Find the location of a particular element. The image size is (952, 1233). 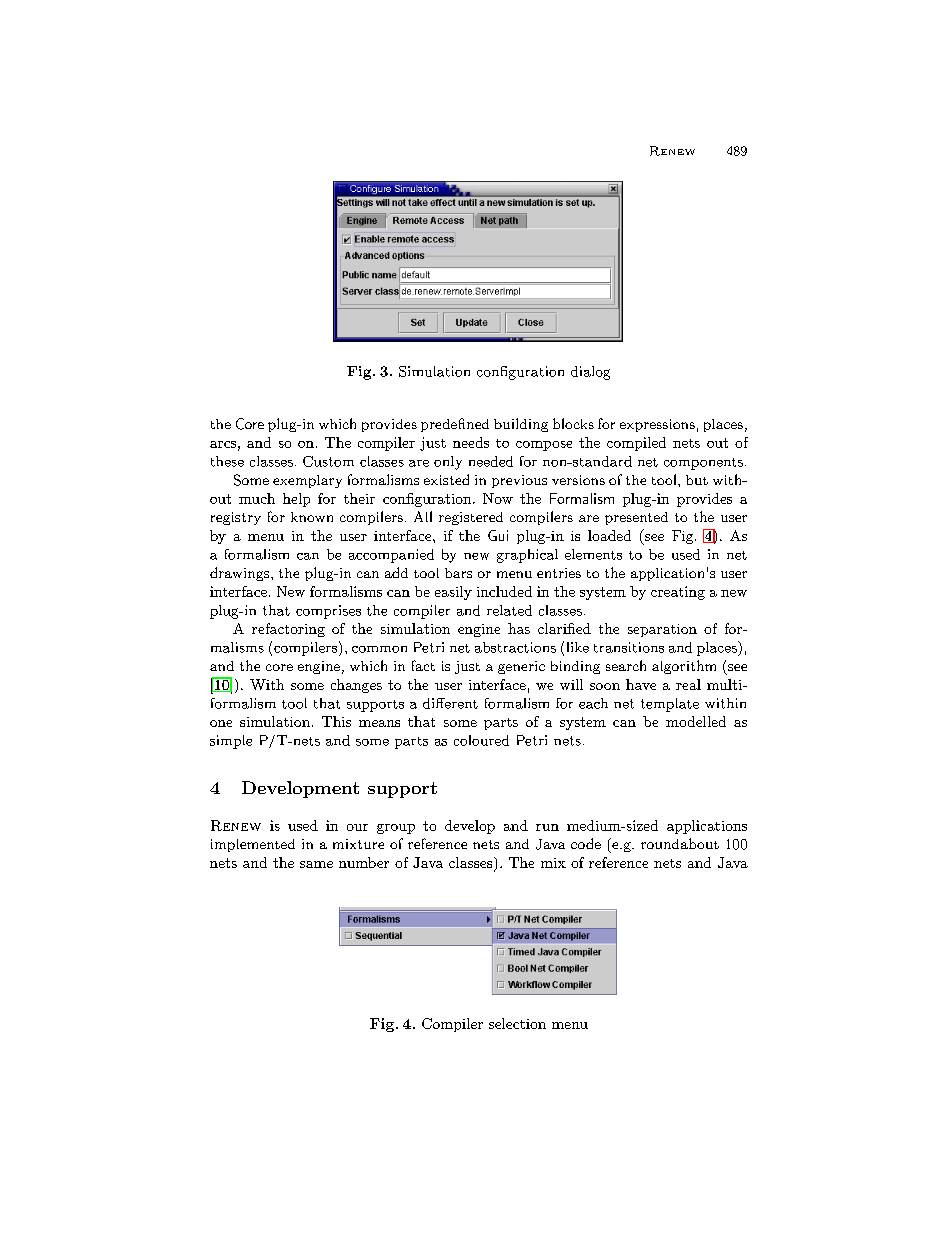

expressions is located at coordinates (657, 425).
